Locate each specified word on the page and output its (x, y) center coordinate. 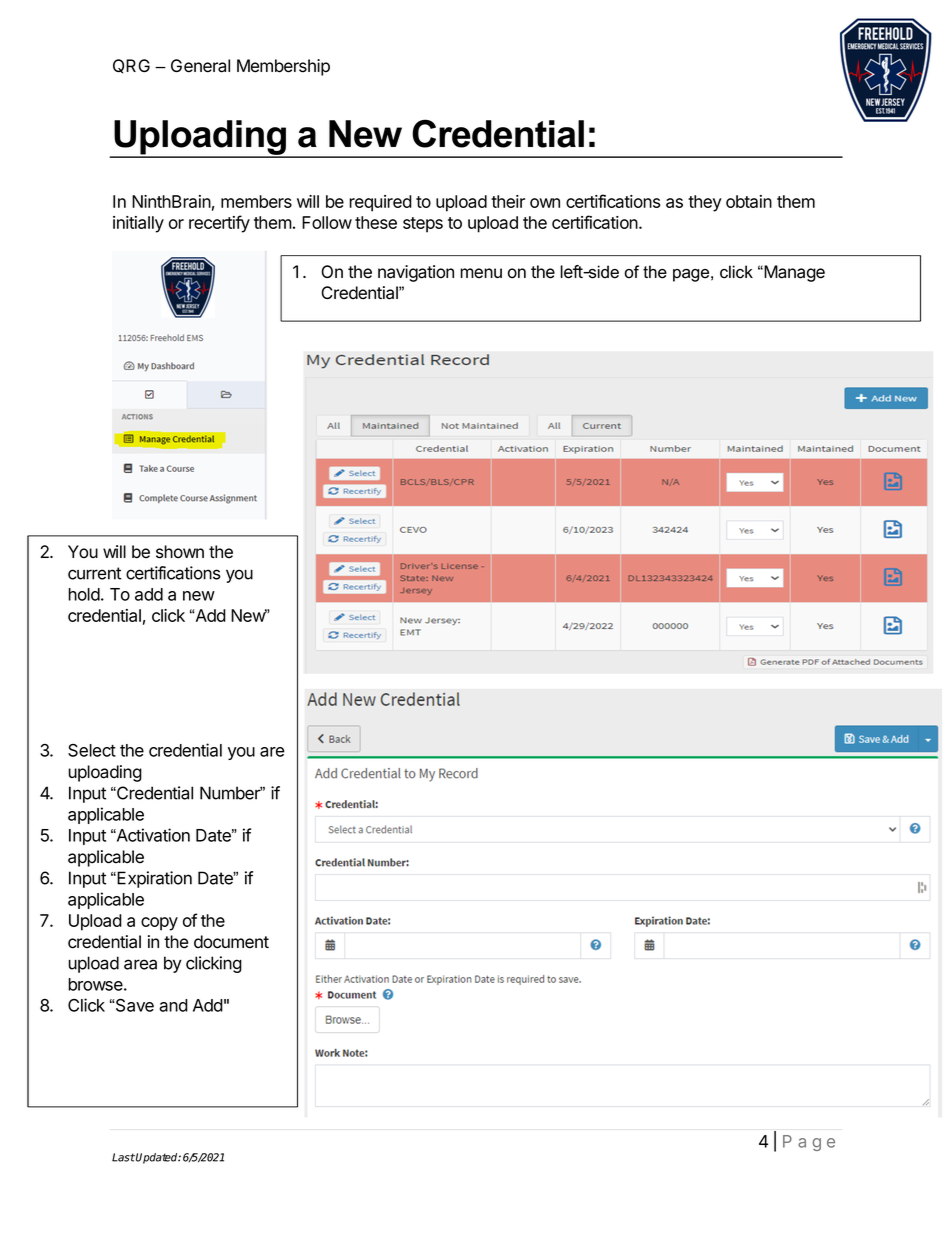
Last (123, 1157)
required (380, 203)
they (705, 203)
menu (481, 273)
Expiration (153, 879)
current (94, 573)
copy (159, 924)
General (200, 66)
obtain (749, 201)
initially (138, 224)
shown (180, 552)
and (173, 1005)
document (231, 942)
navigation (416, 273)
